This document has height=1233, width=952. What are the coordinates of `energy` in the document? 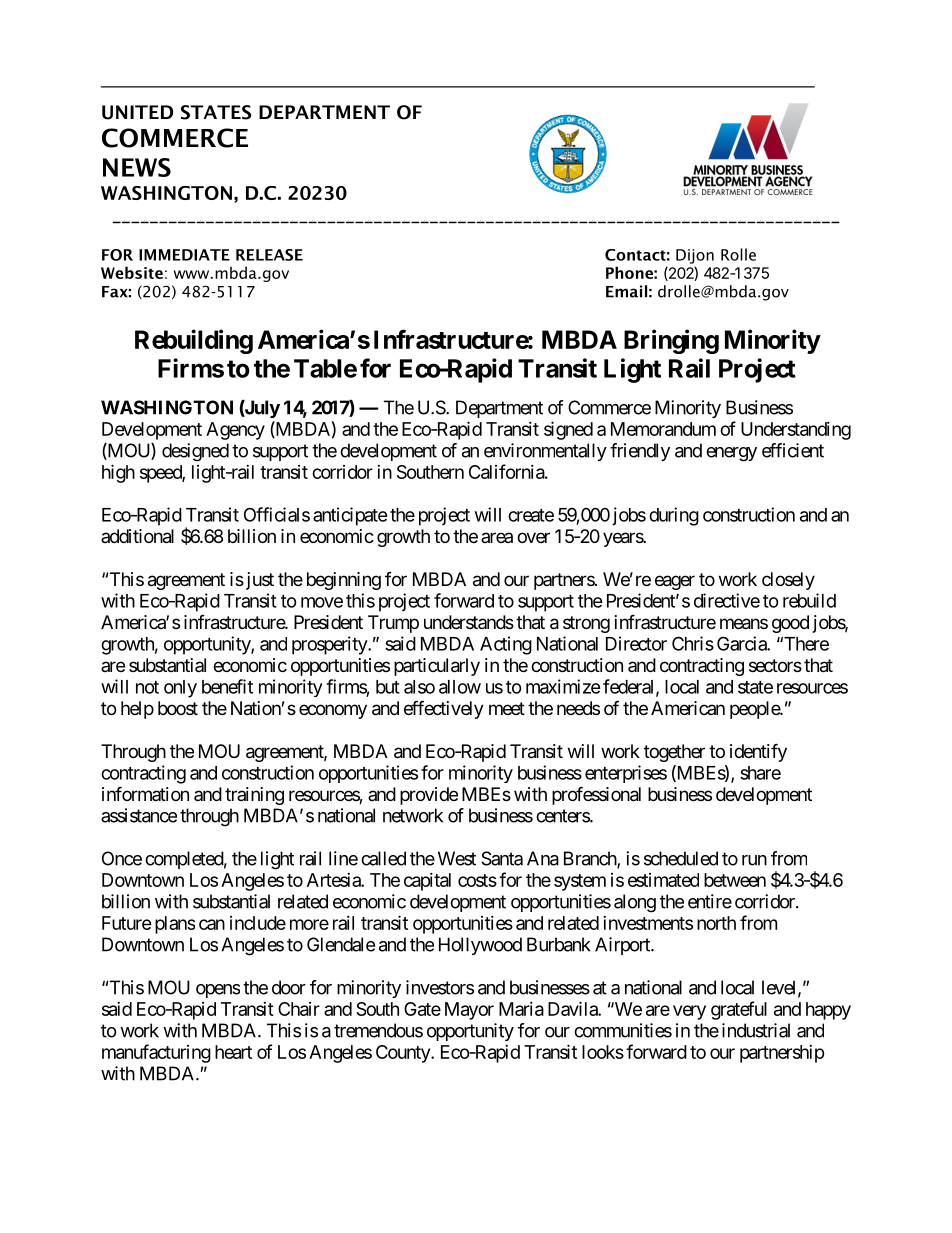 It's located at (731, 454).
